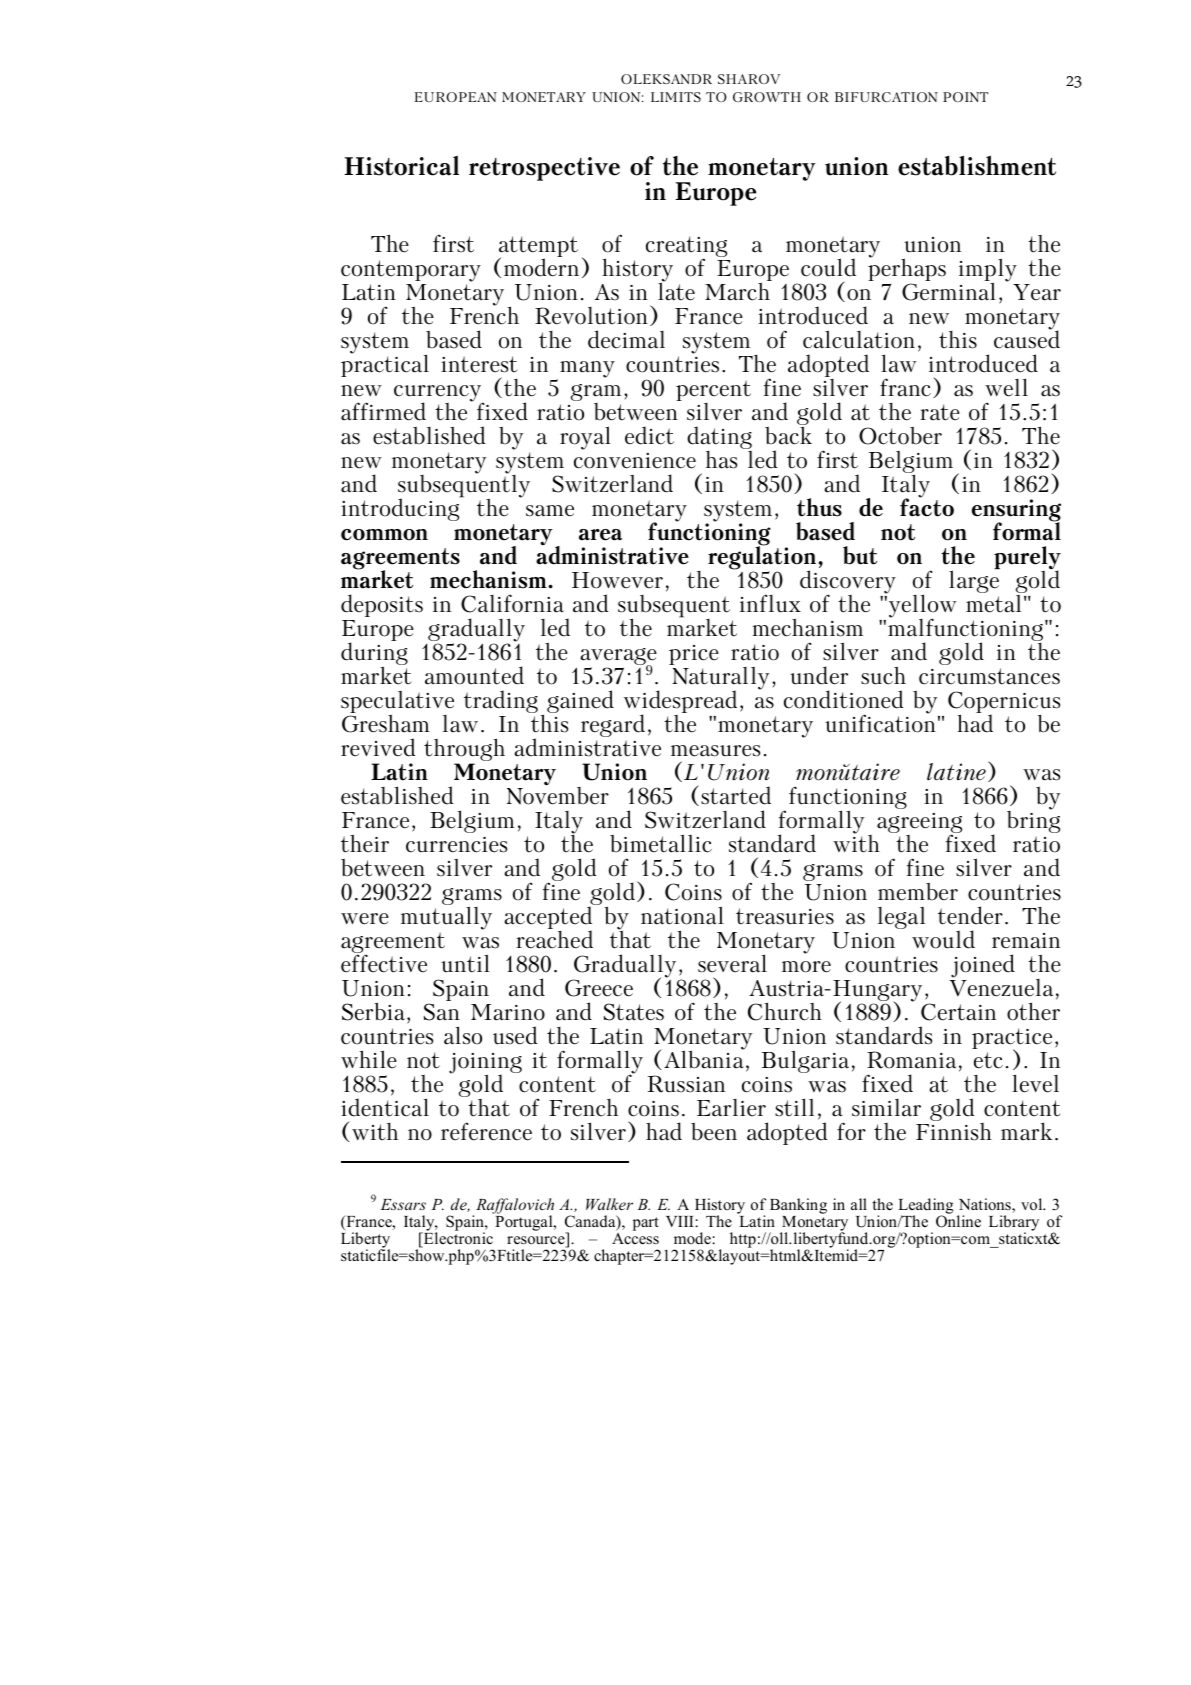  Describe the element at coordinates (456, 845) in the screenshot. I see `currencies` at that location.
